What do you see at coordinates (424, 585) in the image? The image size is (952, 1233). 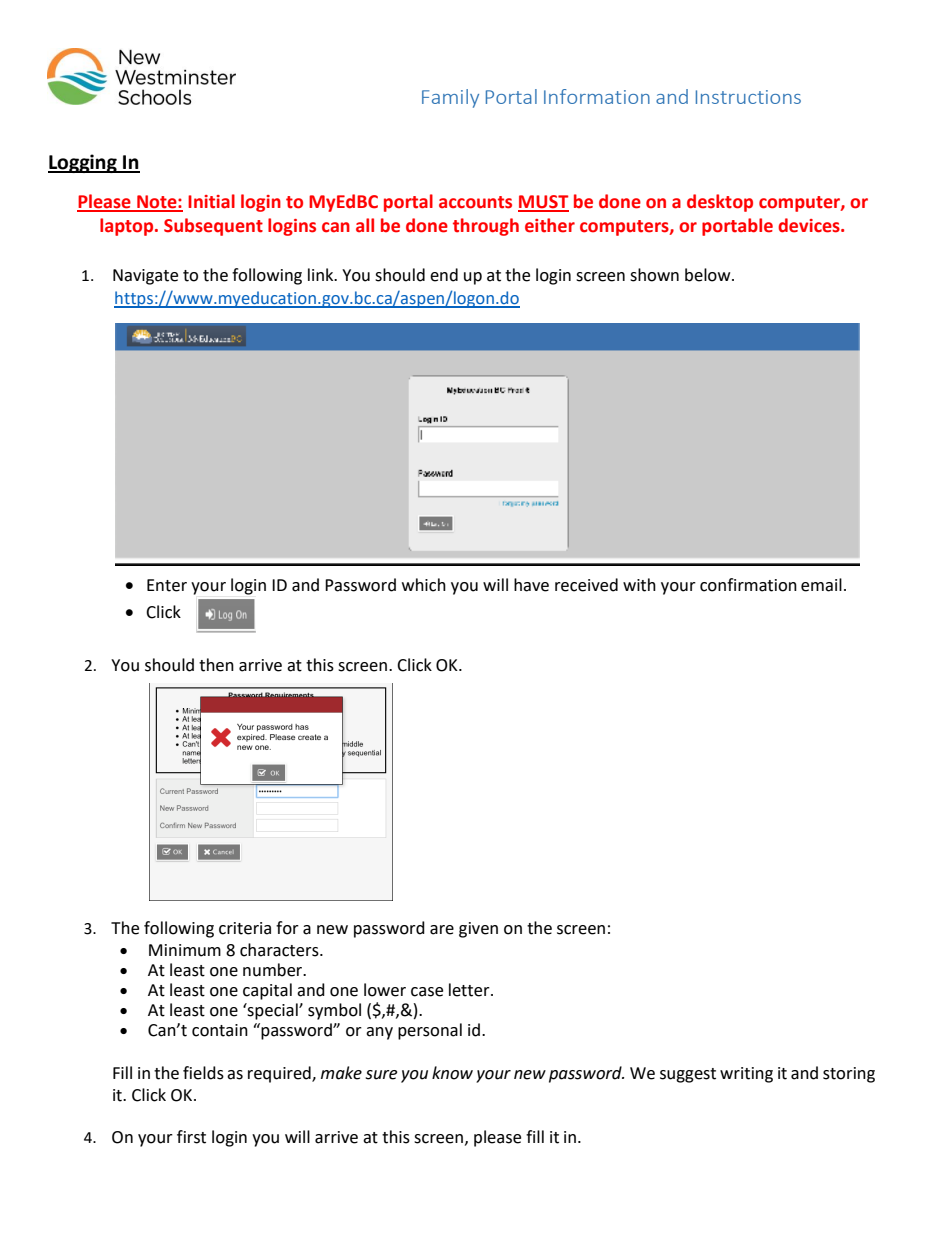 I see `which` at bounding box center [424, 585].
